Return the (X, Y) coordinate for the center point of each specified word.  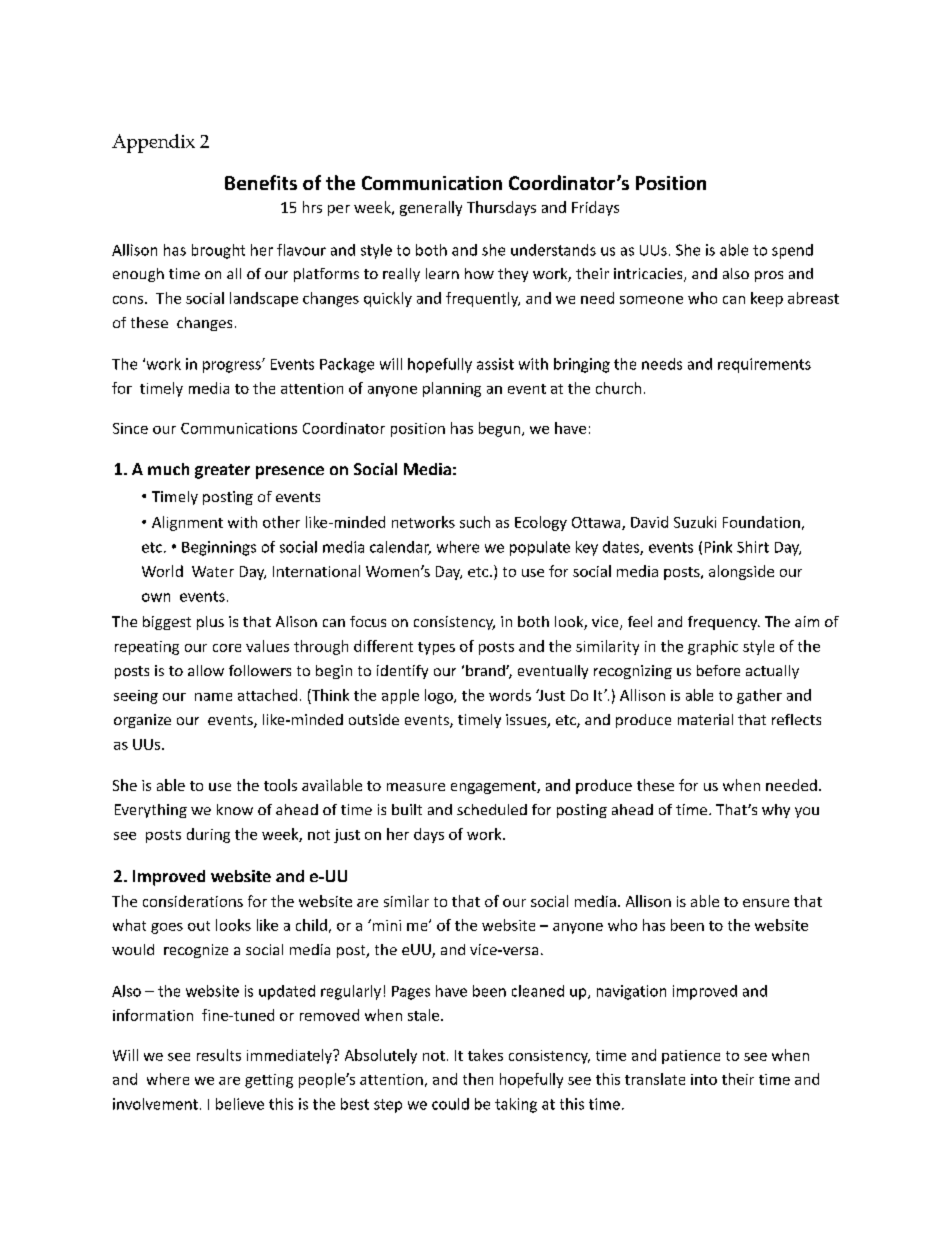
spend (792, 251)
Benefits (261, 182)
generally (431, 208)
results (219, 1055)
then (478, 1079)
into (704, 1079)
